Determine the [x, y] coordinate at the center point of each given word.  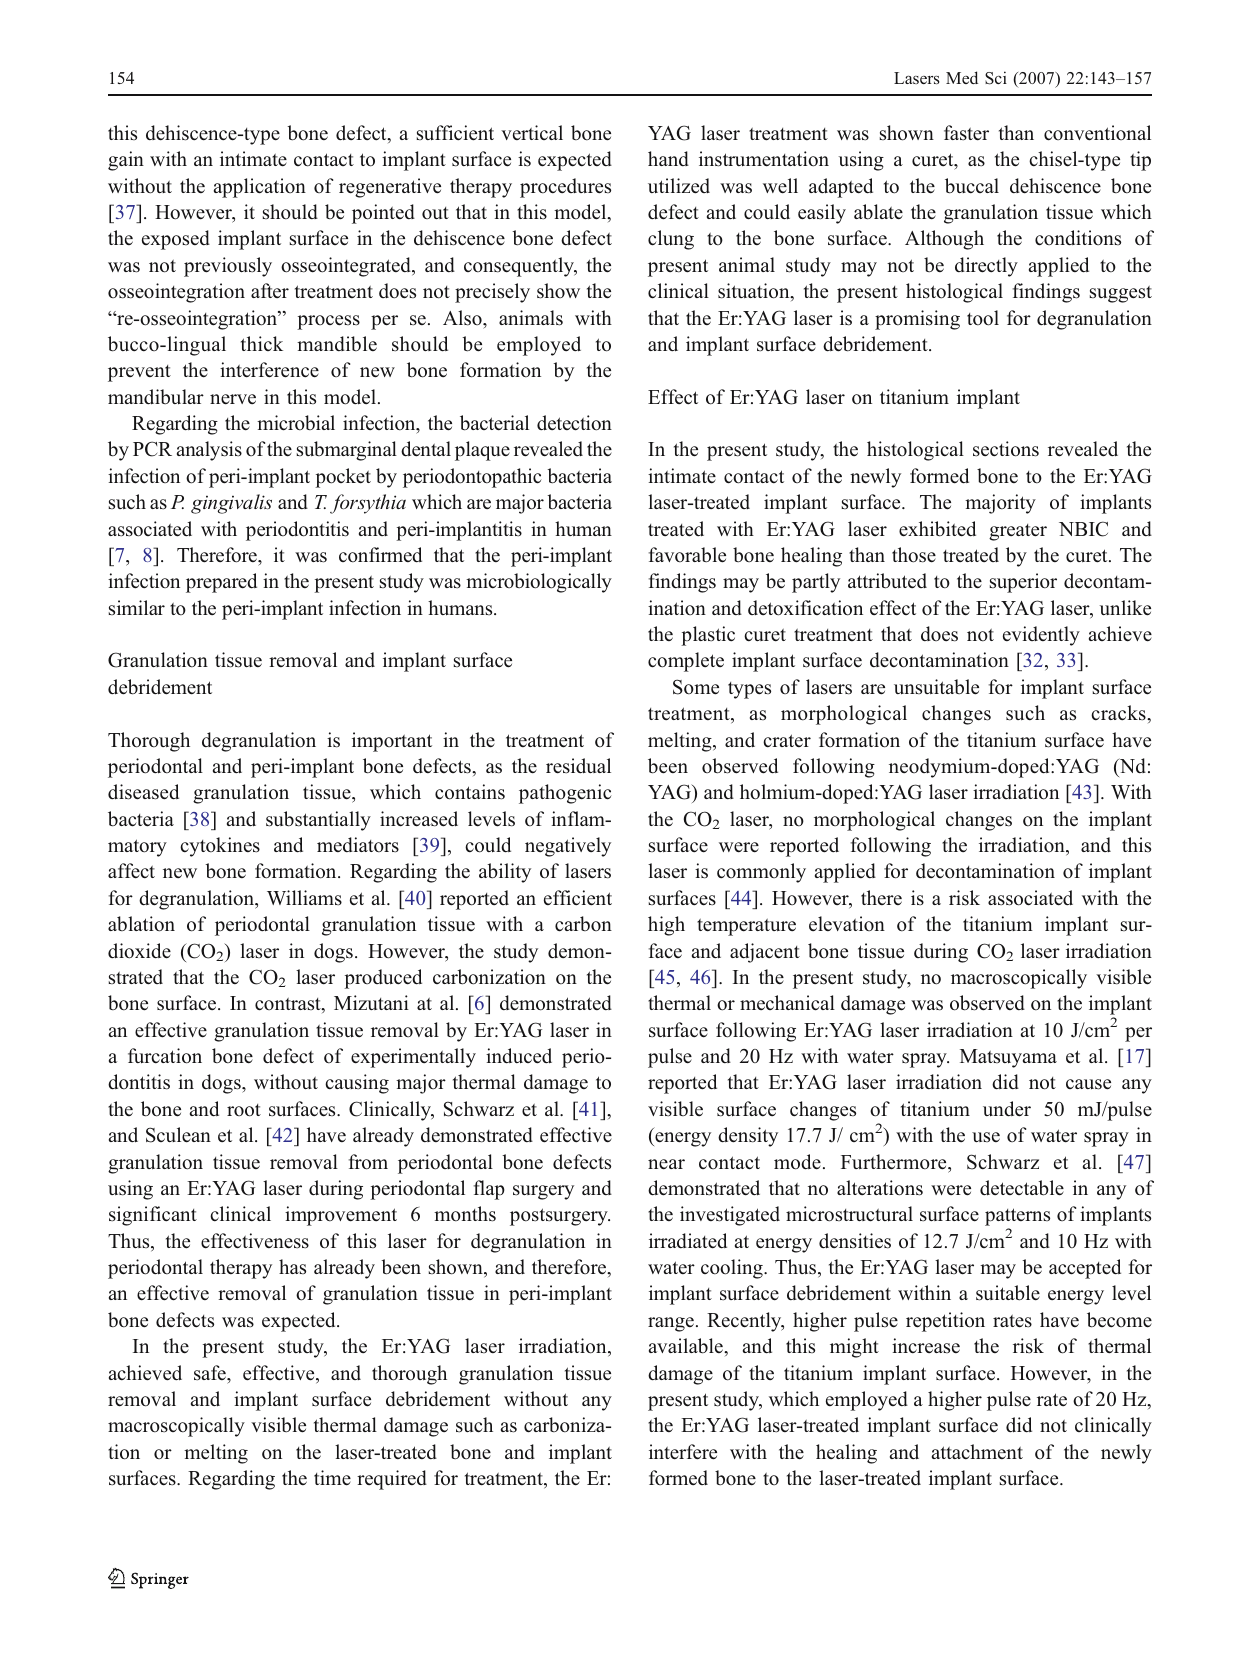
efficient [578, 898]
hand [668, 158]
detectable [1022, 1188]
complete [686, 662]
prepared [221, 583]
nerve [233, 399]
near [666, 1164]
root [244, 1110]
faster [966, 133]
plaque [482, 451]
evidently [1041, 636]
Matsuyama [1008, 1058]
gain [126, 161]
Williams [304, 898]
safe [211, 1373]
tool [983, 318]
